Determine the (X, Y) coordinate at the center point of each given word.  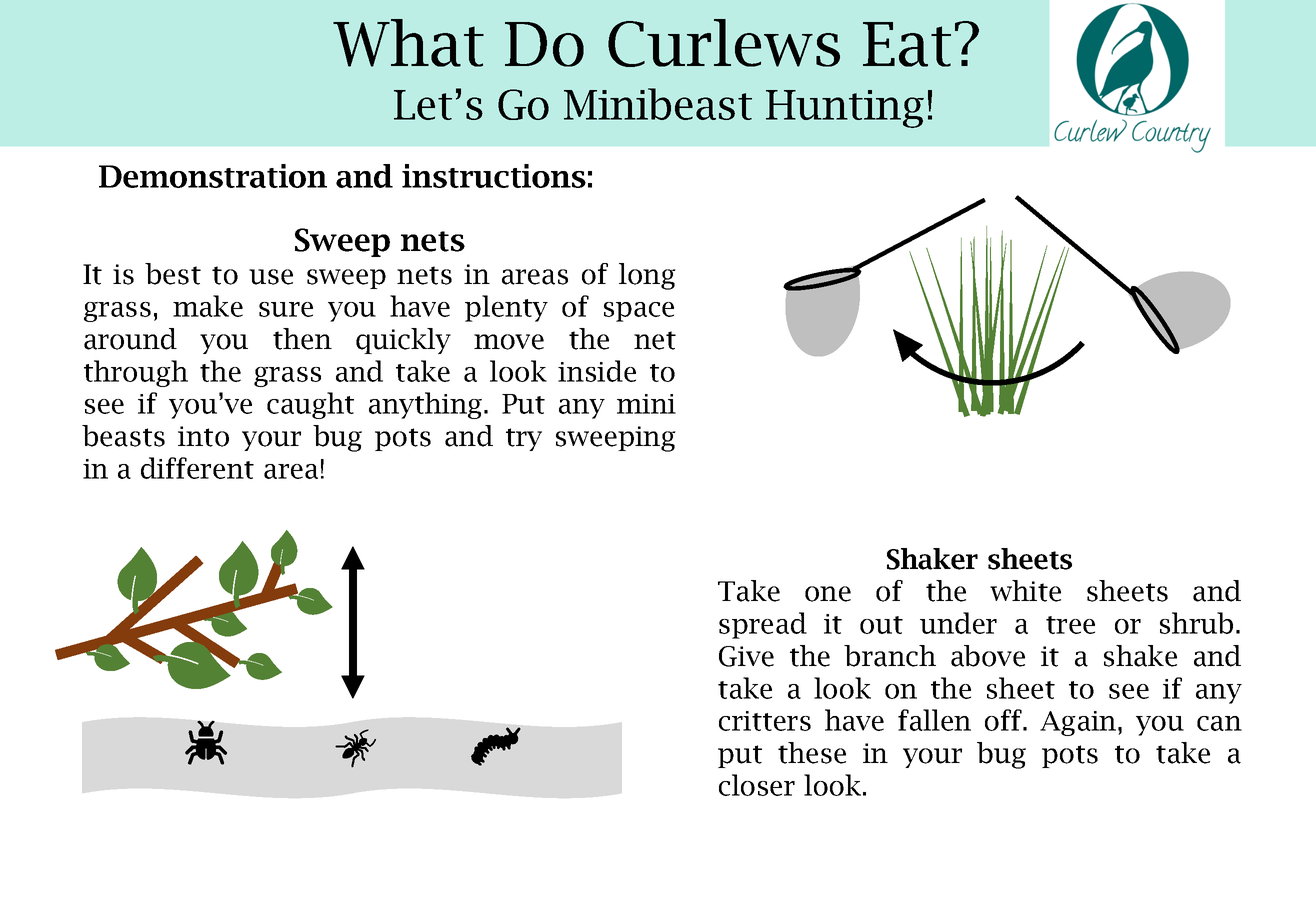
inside (597, 371)
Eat (907, 44)
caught (310, 405)
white (1025, 591)
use (271, 277)
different (197, 468)
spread (763, 625)
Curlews (724, 43)
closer (757, 785)
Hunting (845, 109)
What (408, 43)
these (812, 753)
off (1005, 720)
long (647, 276)
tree (1070, 625)
